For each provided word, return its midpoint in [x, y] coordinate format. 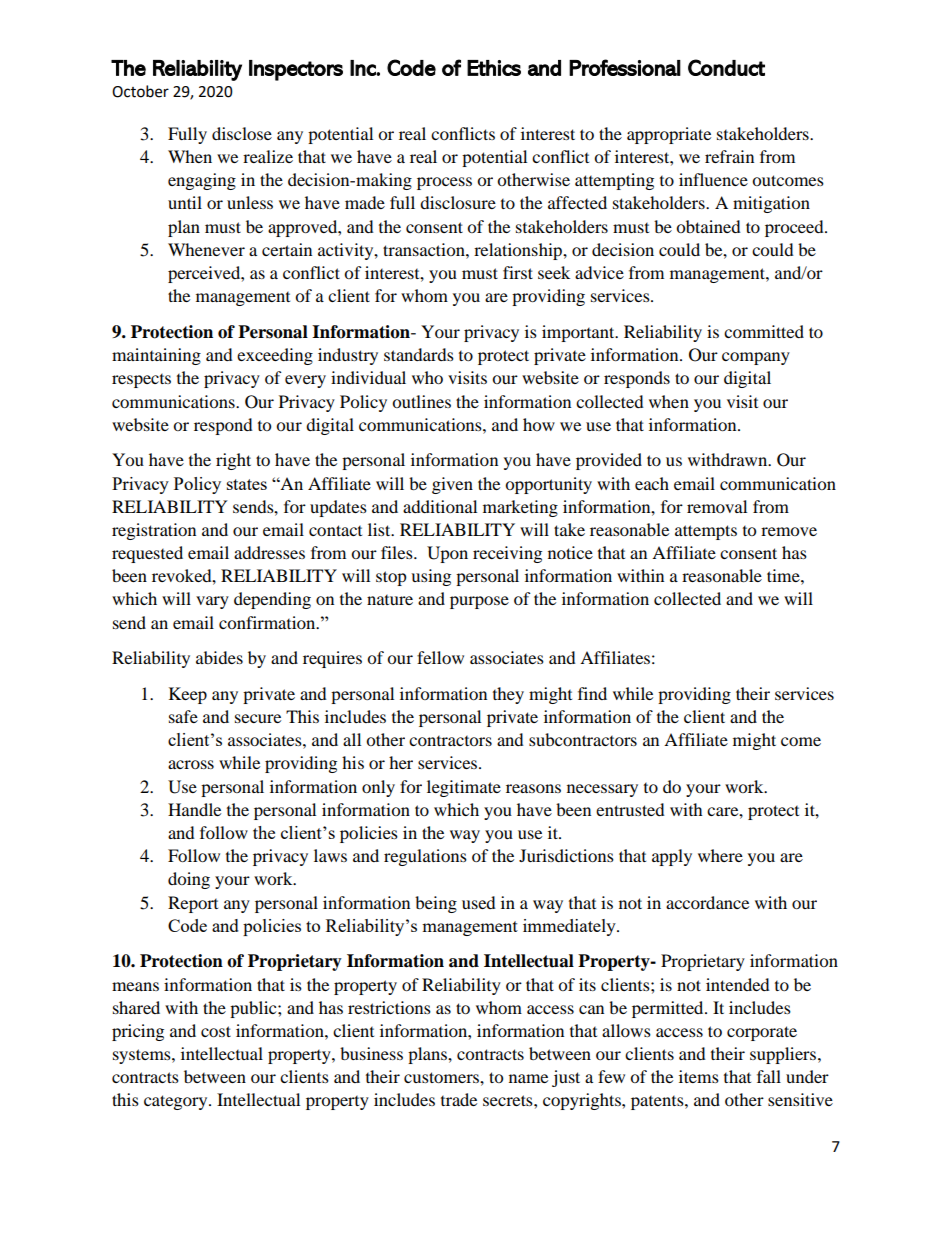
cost [216, 1031]
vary [212, 602]
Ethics [494, 68]
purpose [479, 602]
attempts [706, 532]
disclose [242, 133]
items [699, 1076]
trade [459, 1099]
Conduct [726, 67]
